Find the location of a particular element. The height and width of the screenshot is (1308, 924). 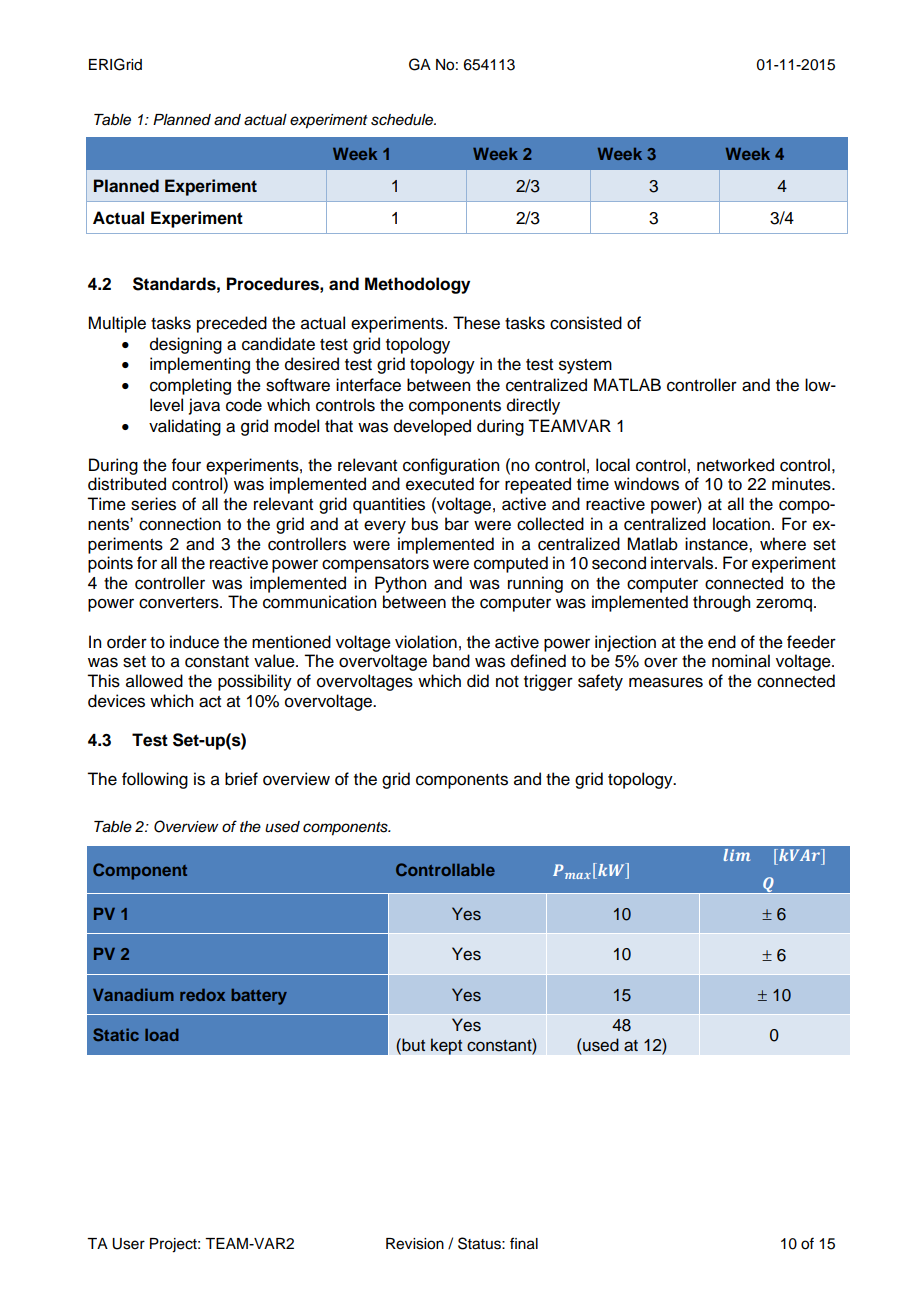

measures is located at coordinates (666, 682).
